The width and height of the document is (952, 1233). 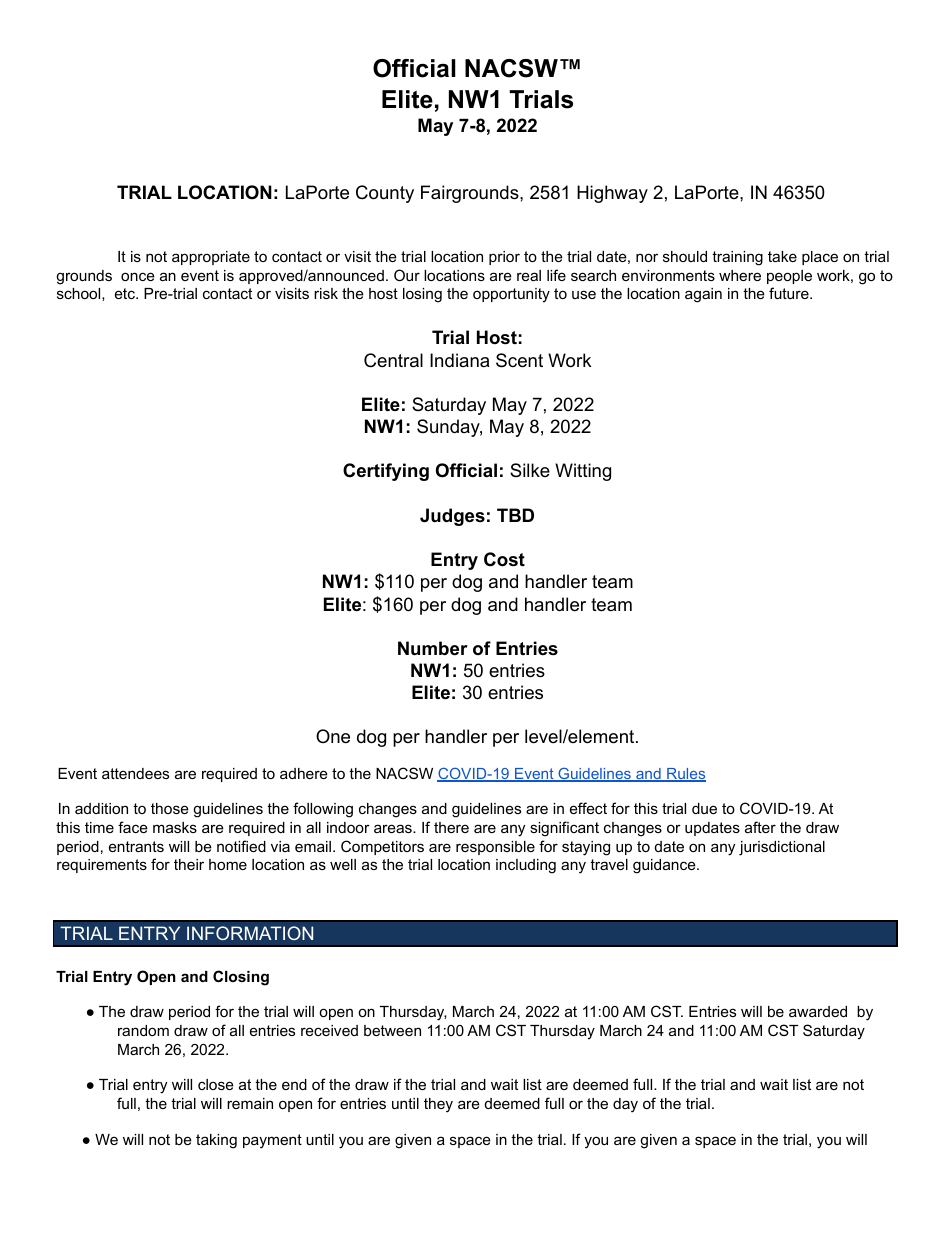 What do you see at coordinates (433, 648) in the document?
I see `Number` at bounding box center [433, 648].
